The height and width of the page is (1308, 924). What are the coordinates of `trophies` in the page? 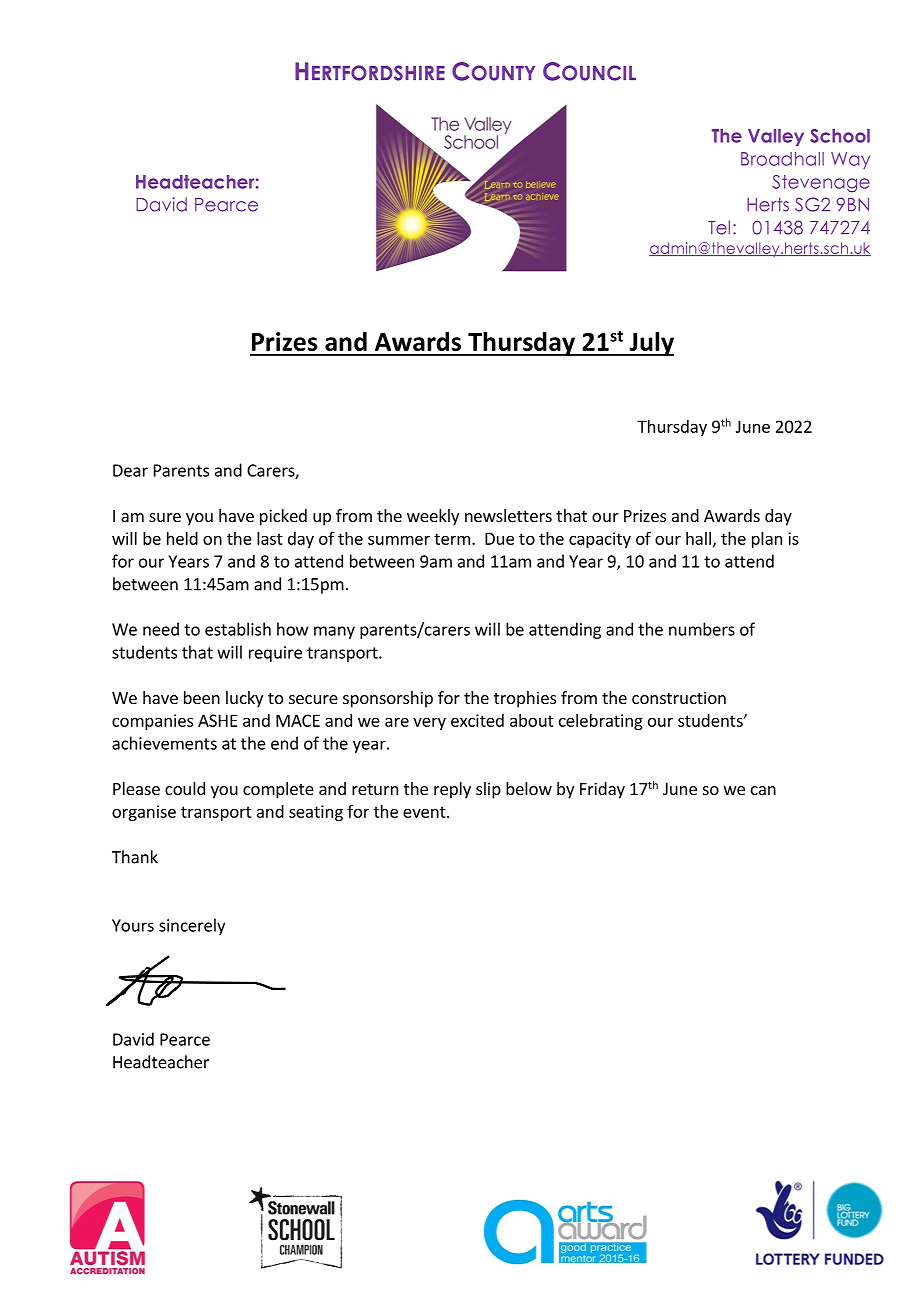 It's located at (525, 699).
